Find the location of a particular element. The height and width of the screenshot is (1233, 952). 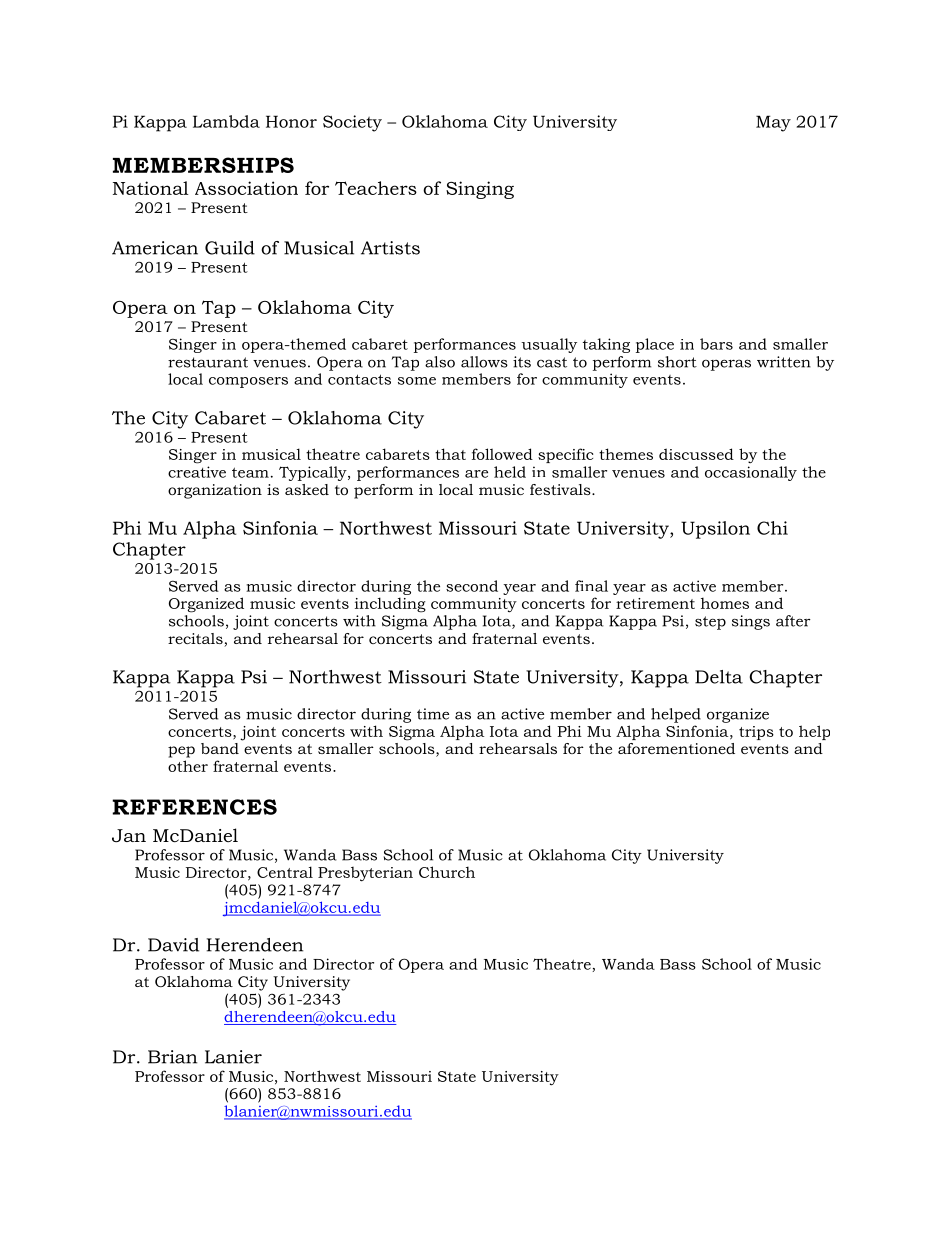

Singing is located at coordinates (480, 190).
